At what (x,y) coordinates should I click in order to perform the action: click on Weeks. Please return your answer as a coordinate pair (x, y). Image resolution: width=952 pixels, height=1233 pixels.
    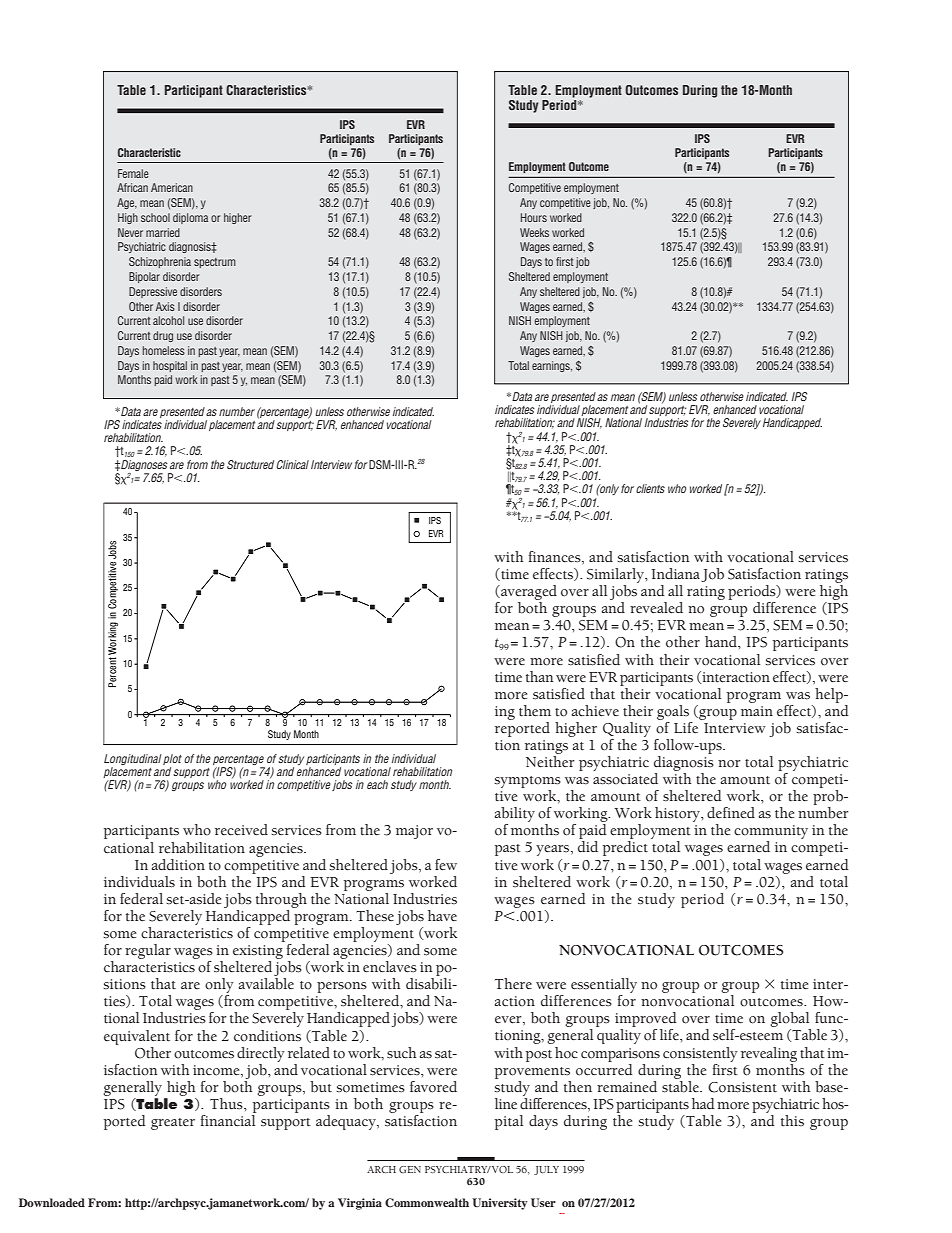
    Looking at the image, I should click on (534, 232).
